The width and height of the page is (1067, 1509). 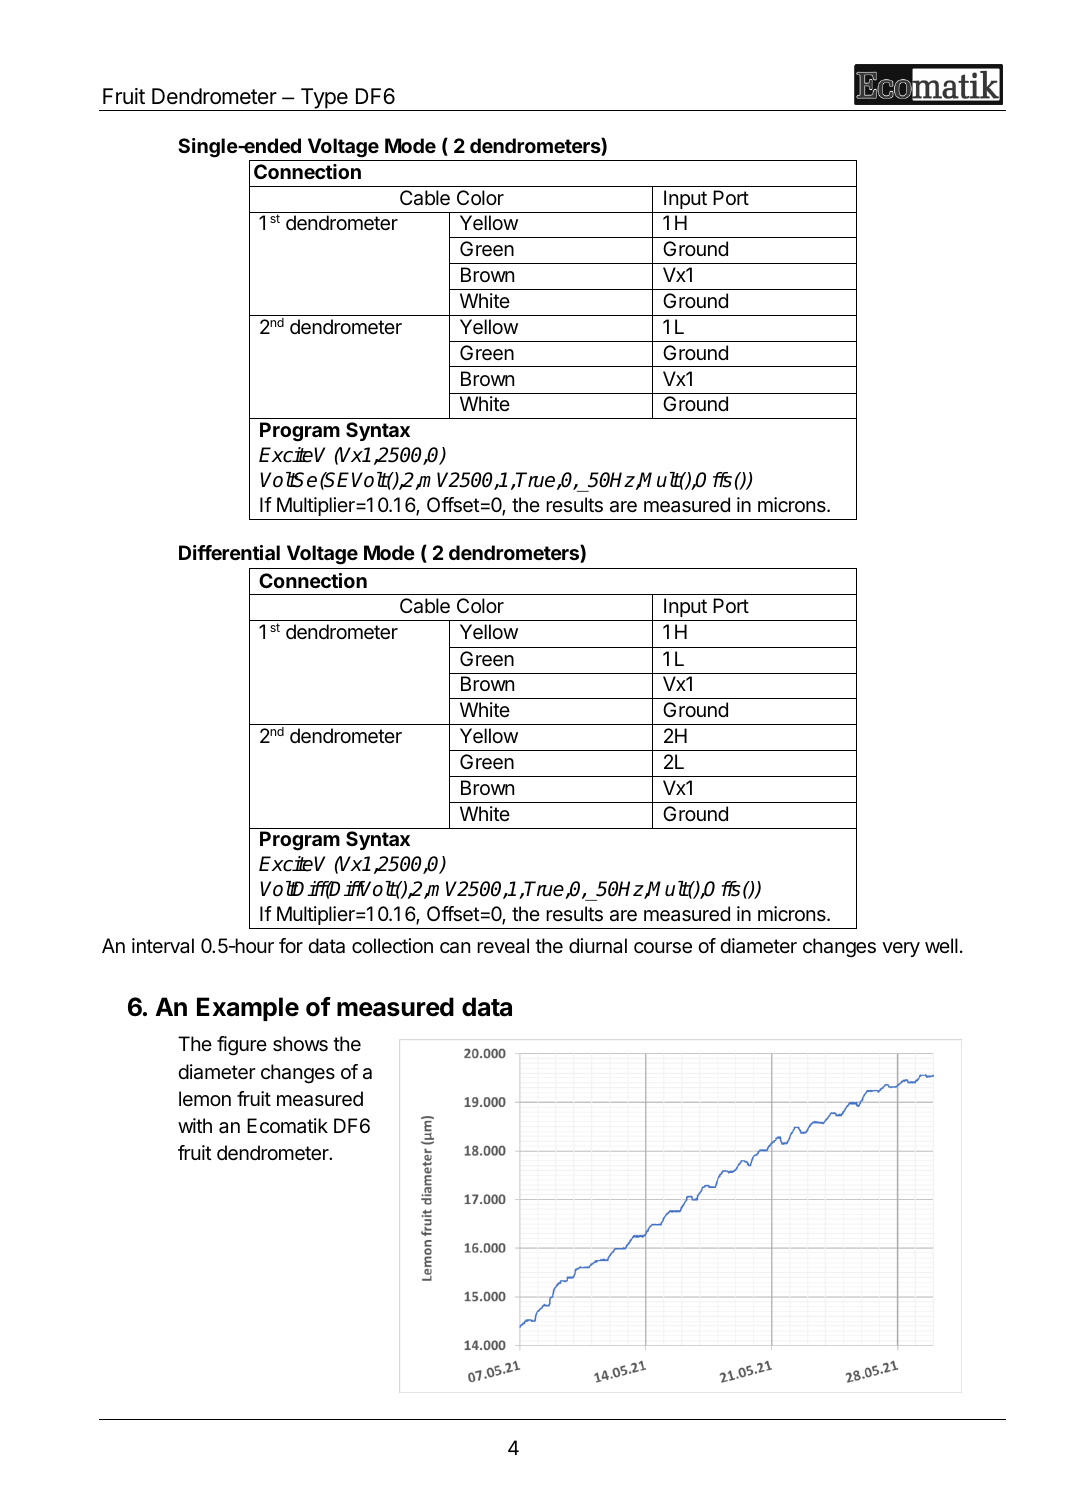 What do you see at coordinates (229, 552) in the page?
I see `Differential` at bounding box center [229, 552].
